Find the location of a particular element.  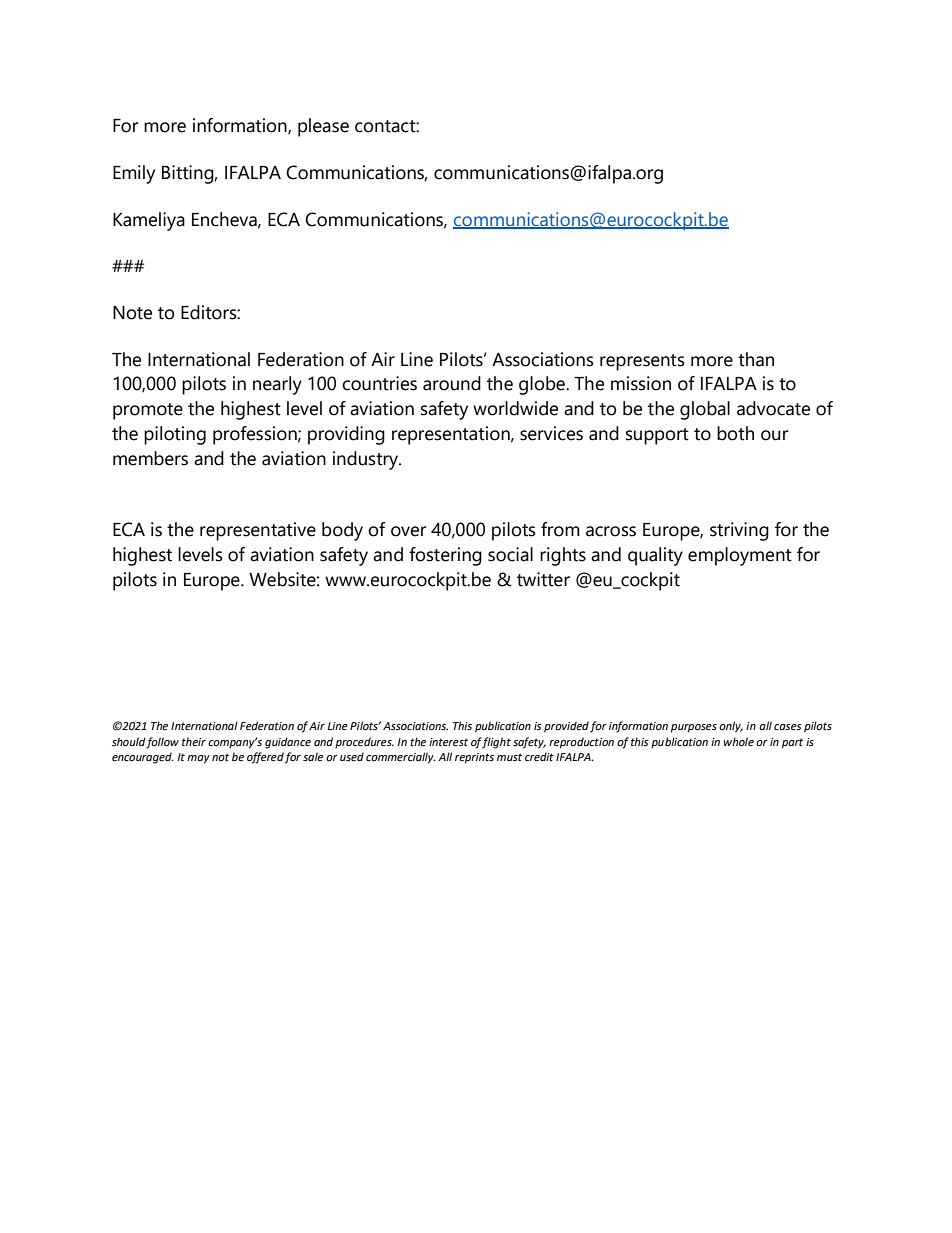

employment is located at coordinates (740, 556).
